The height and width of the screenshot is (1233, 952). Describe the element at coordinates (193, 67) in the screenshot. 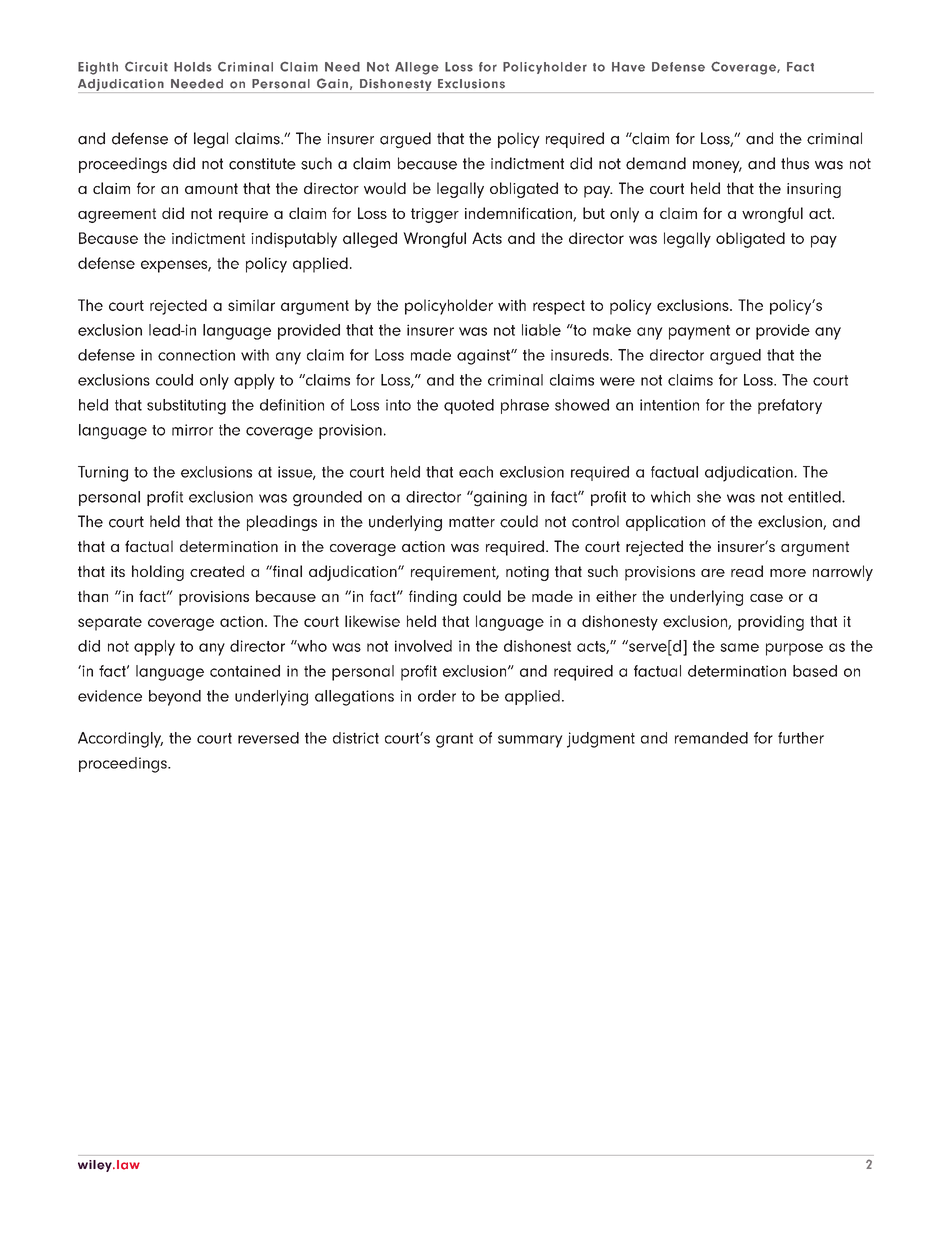

I see `Holds` at that location.
